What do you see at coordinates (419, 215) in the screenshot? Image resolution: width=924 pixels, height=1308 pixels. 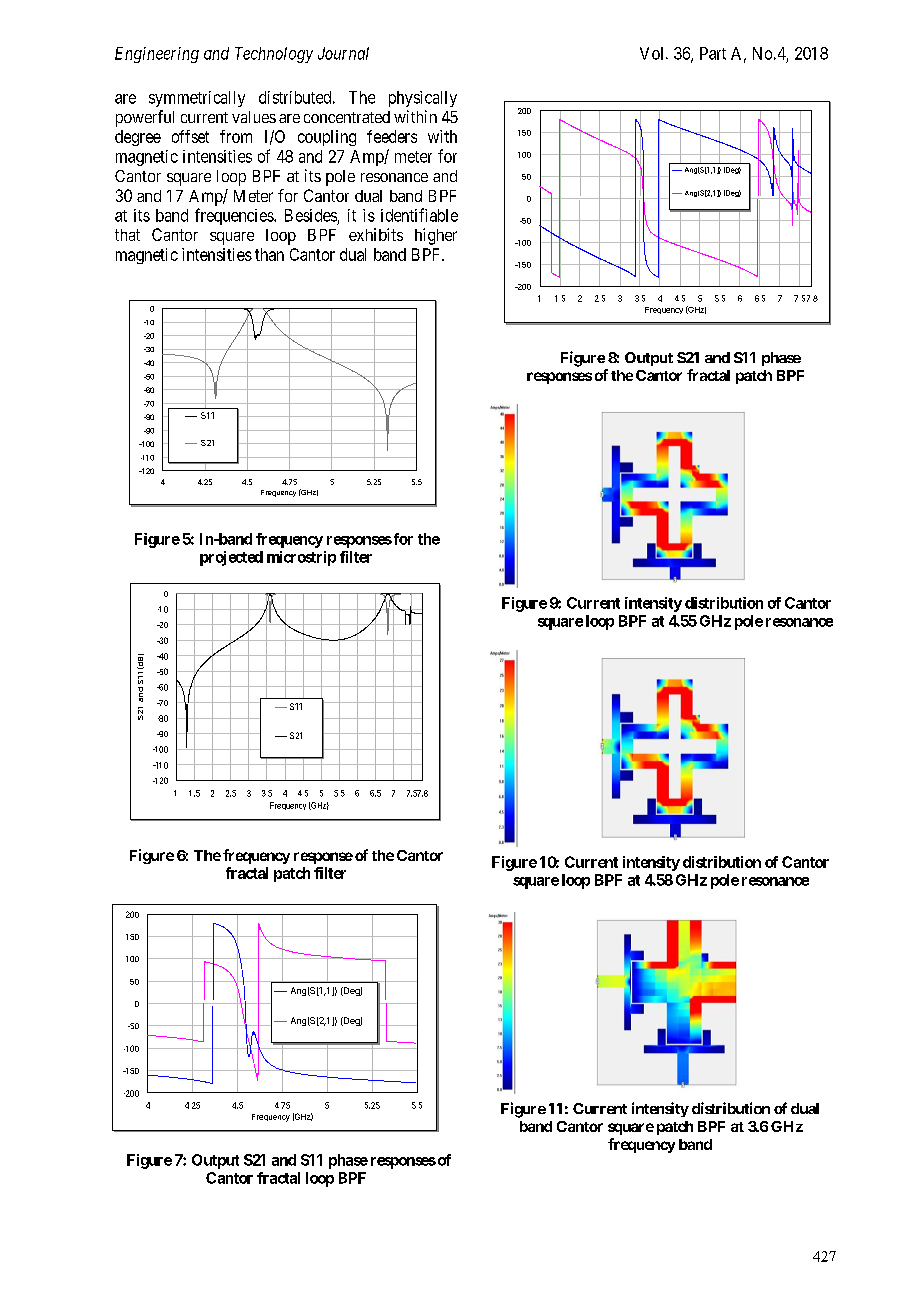 I see `identifiable` at bounding box center [419, 215].
